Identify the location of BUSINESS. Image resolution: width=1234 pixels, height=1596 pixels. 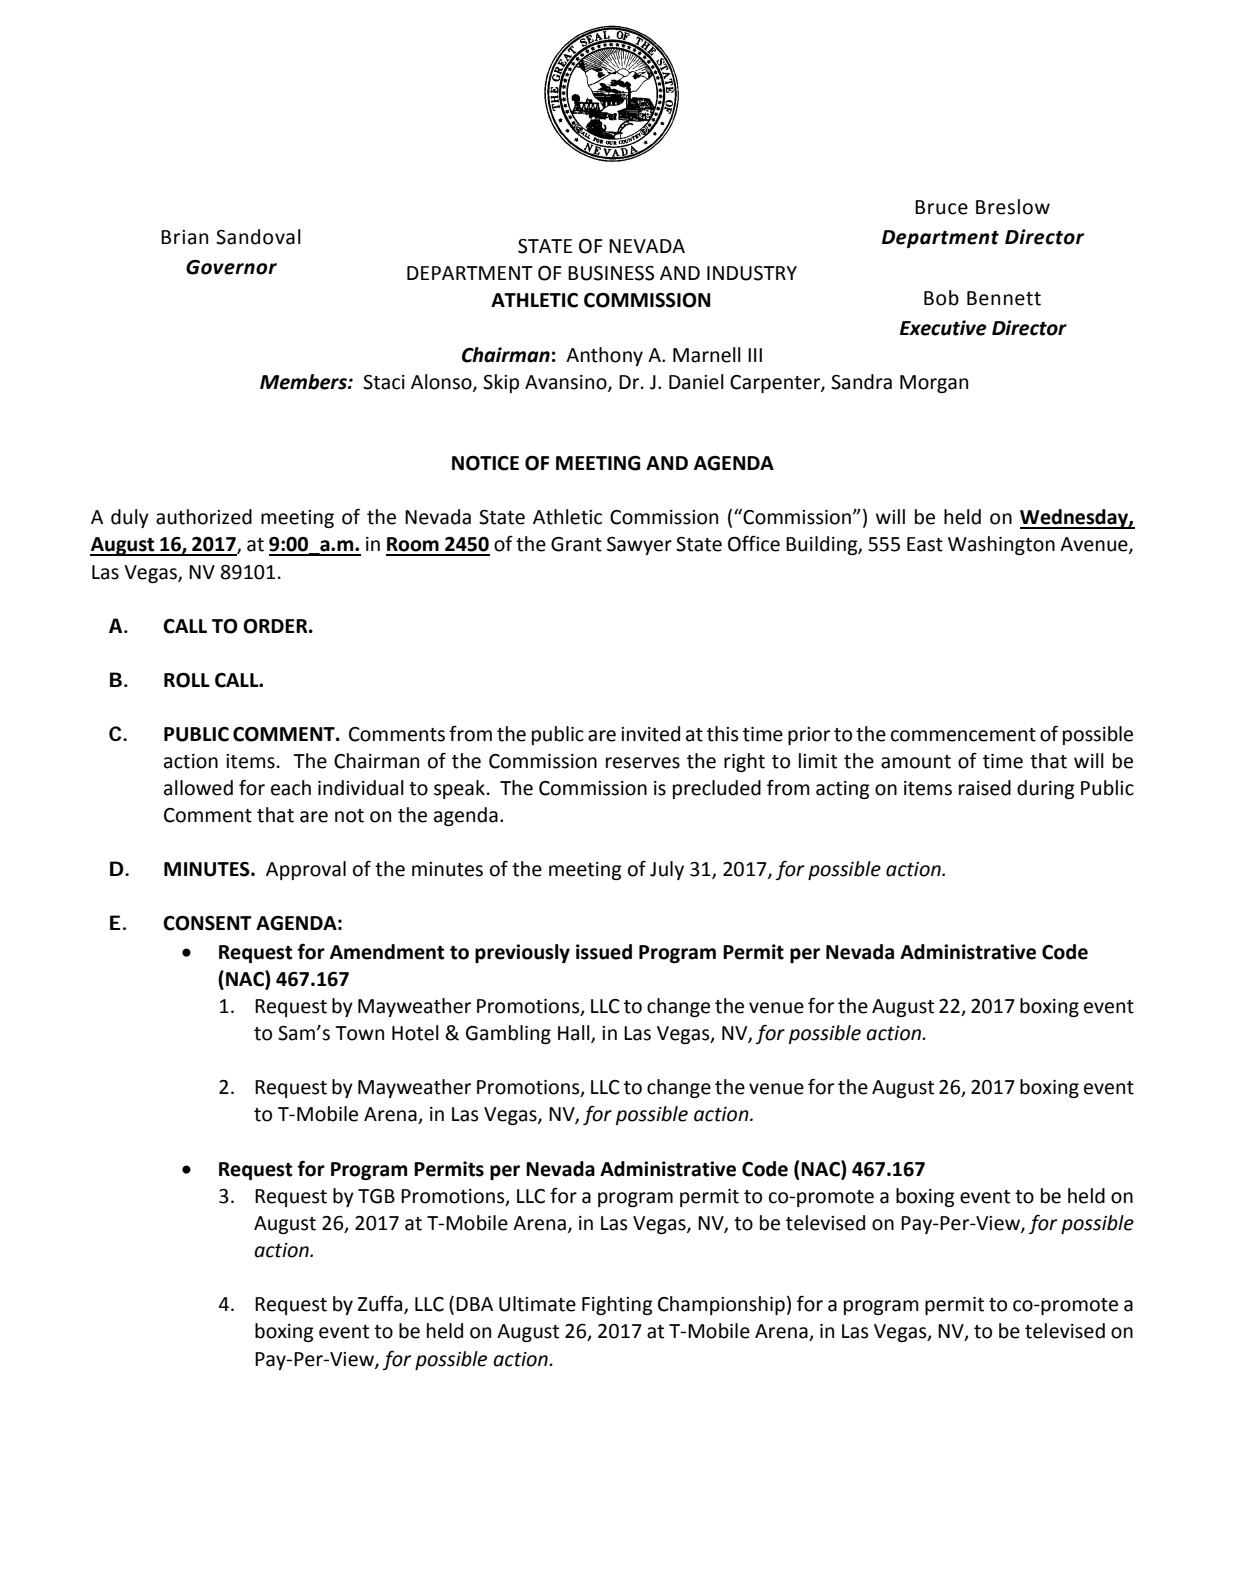
(611, 273).
